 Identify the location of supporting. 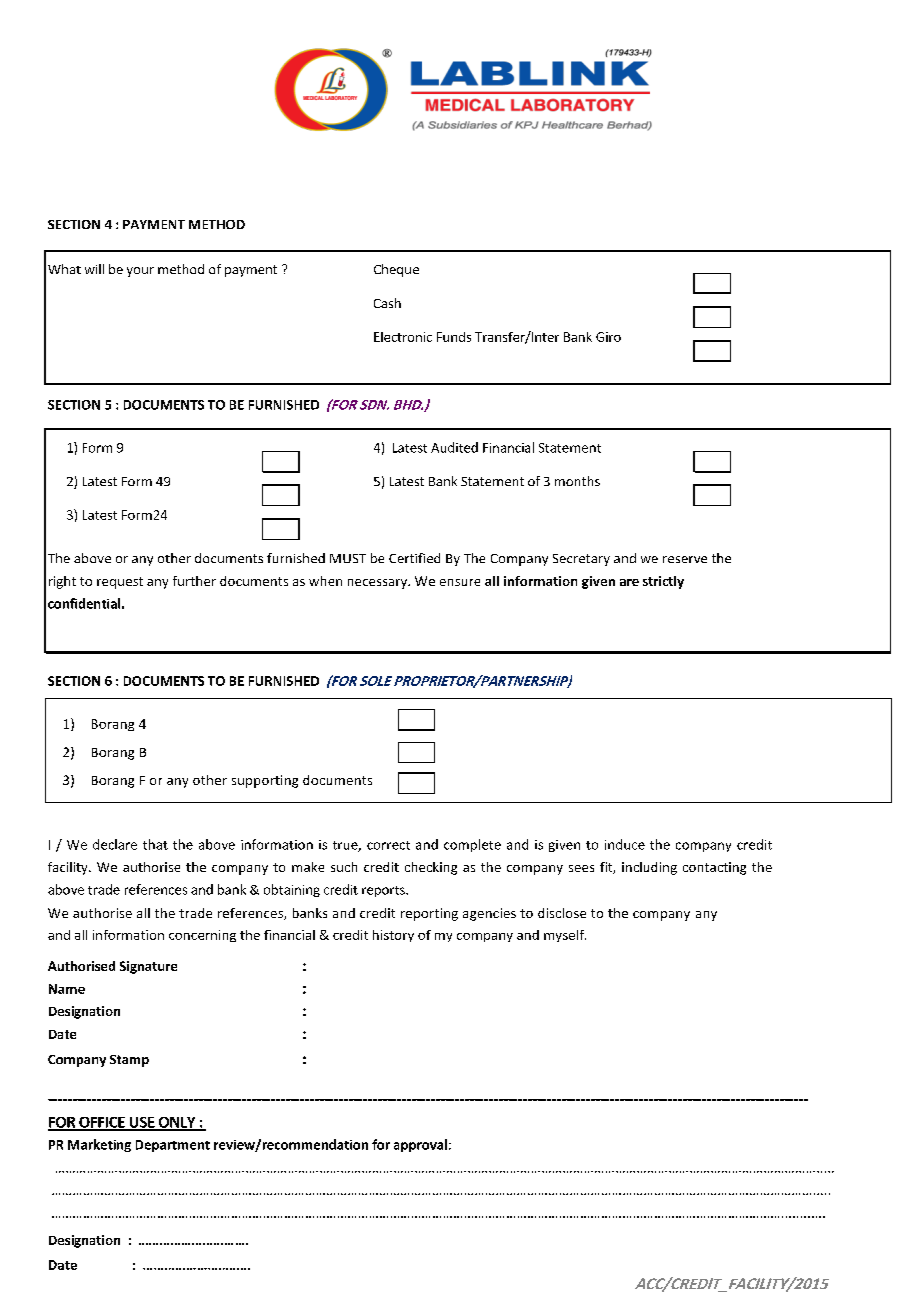
(265, 781).
